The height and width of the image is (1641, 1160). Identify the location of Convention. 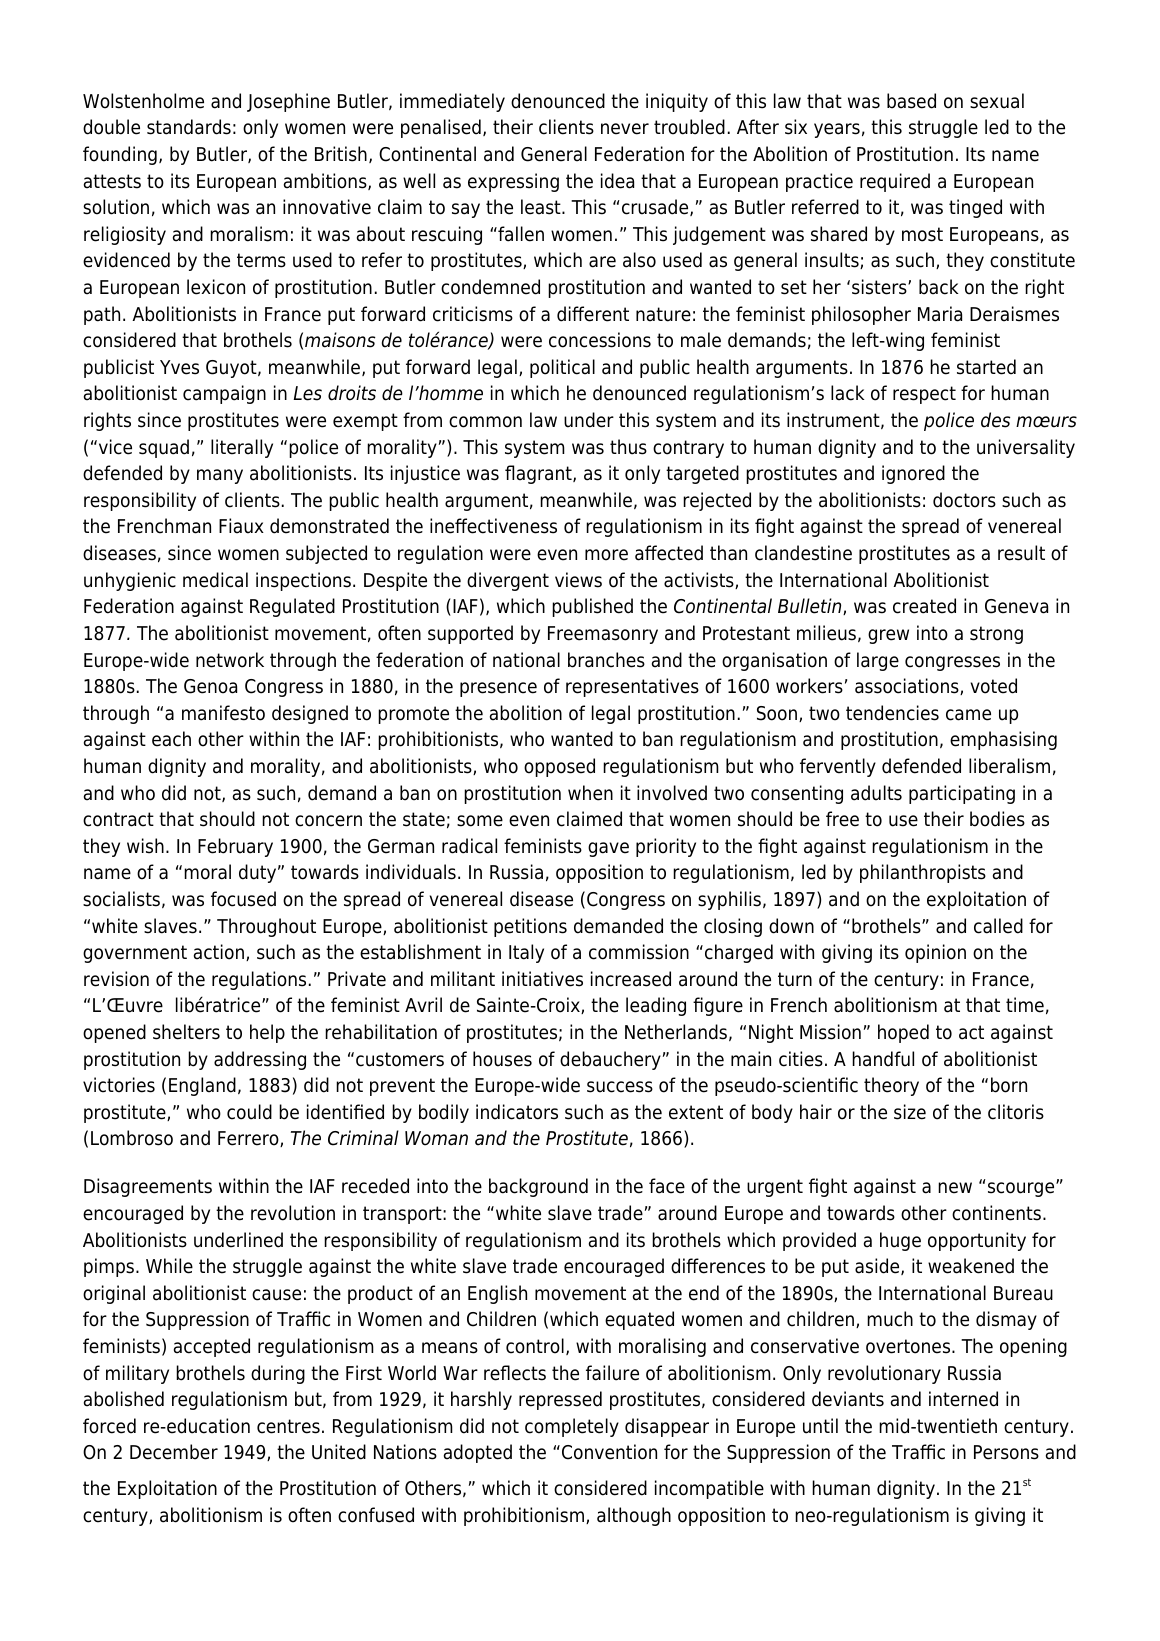
(609, 1452).
